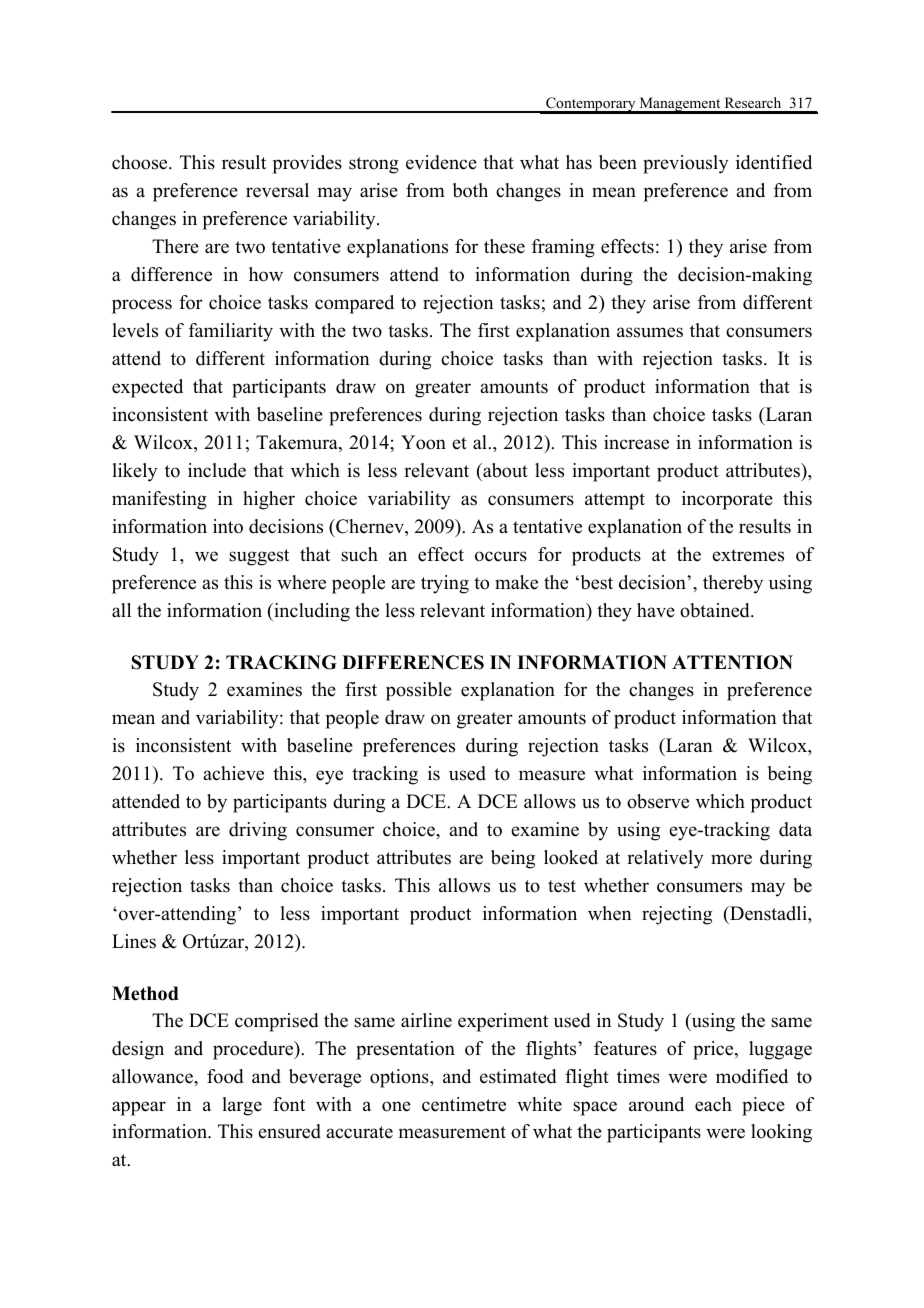 The height and width of the screenshot is (1308, 924). What do you see at coordinates (419, 691) in the screenshot?
I see `possible` at bounding box center [419, 691].
